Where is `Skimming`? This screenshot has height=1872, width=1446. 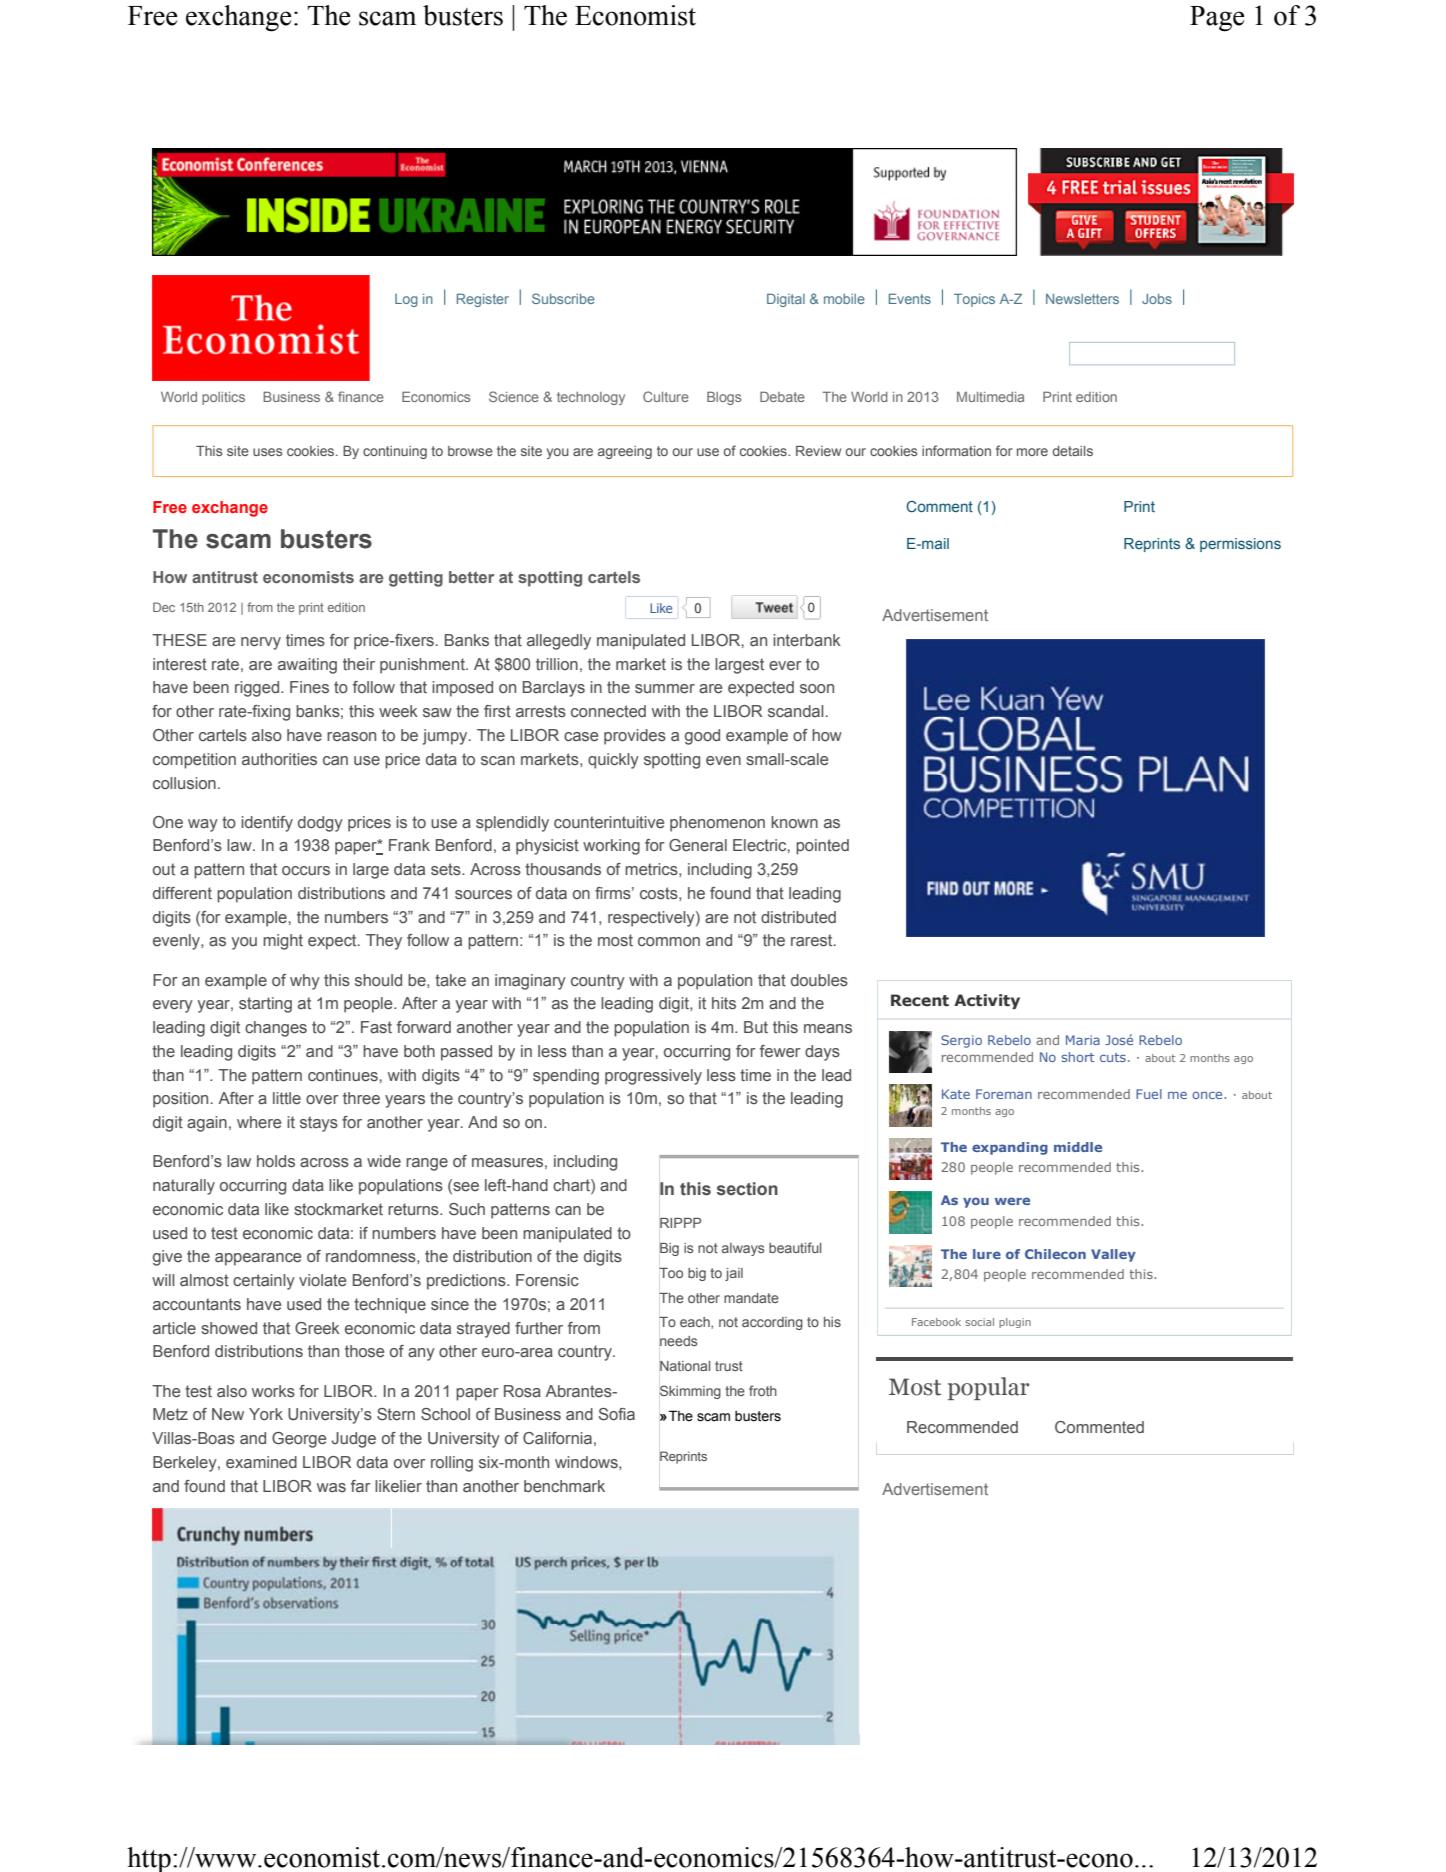
Skimming is located at coordinates (690, 1392).
